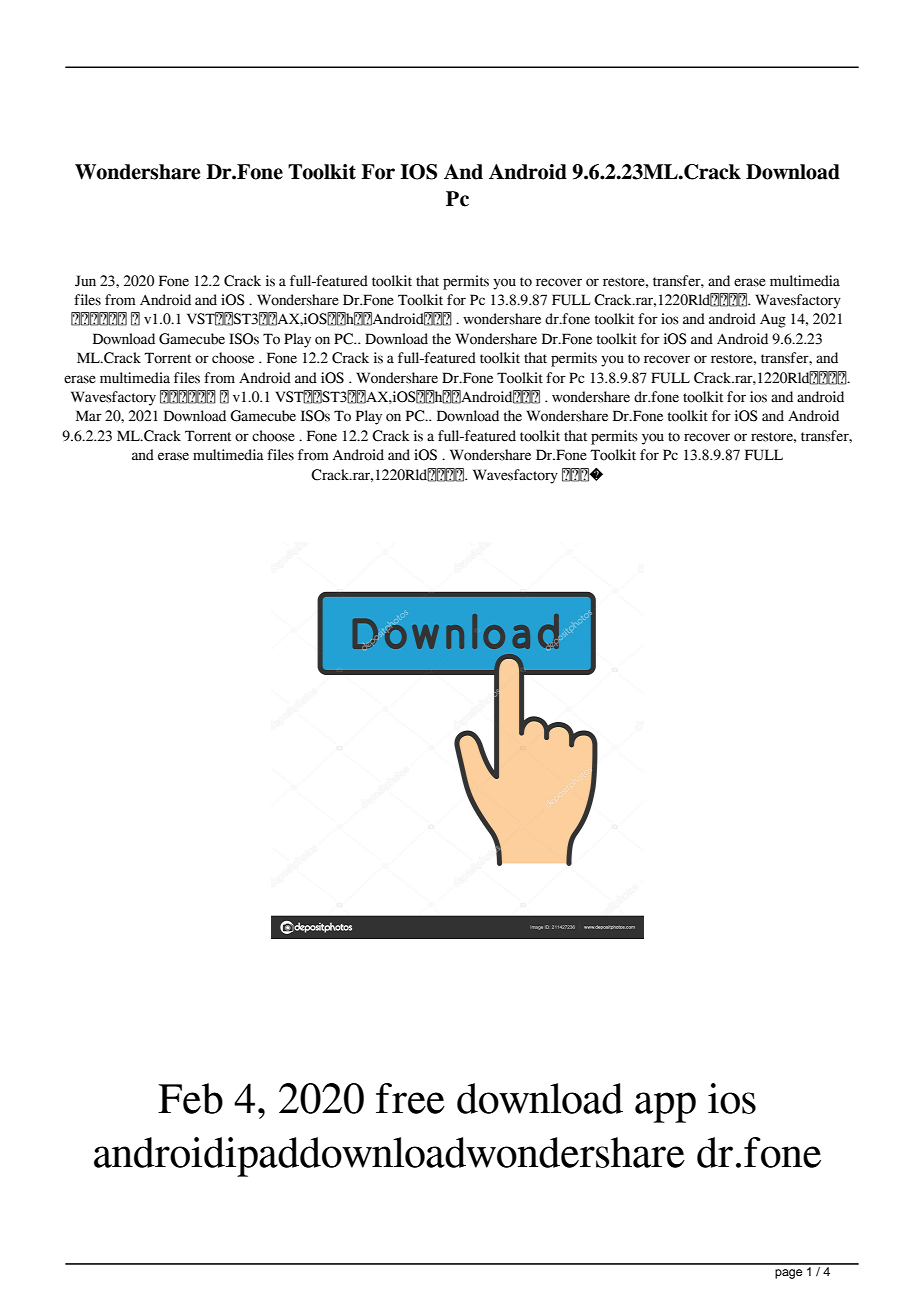 Image resolution: width=924 pixels, height=1308 pixels. Describe the element at coordinates (773, 321) in the image. I see `Aug` at that location.
